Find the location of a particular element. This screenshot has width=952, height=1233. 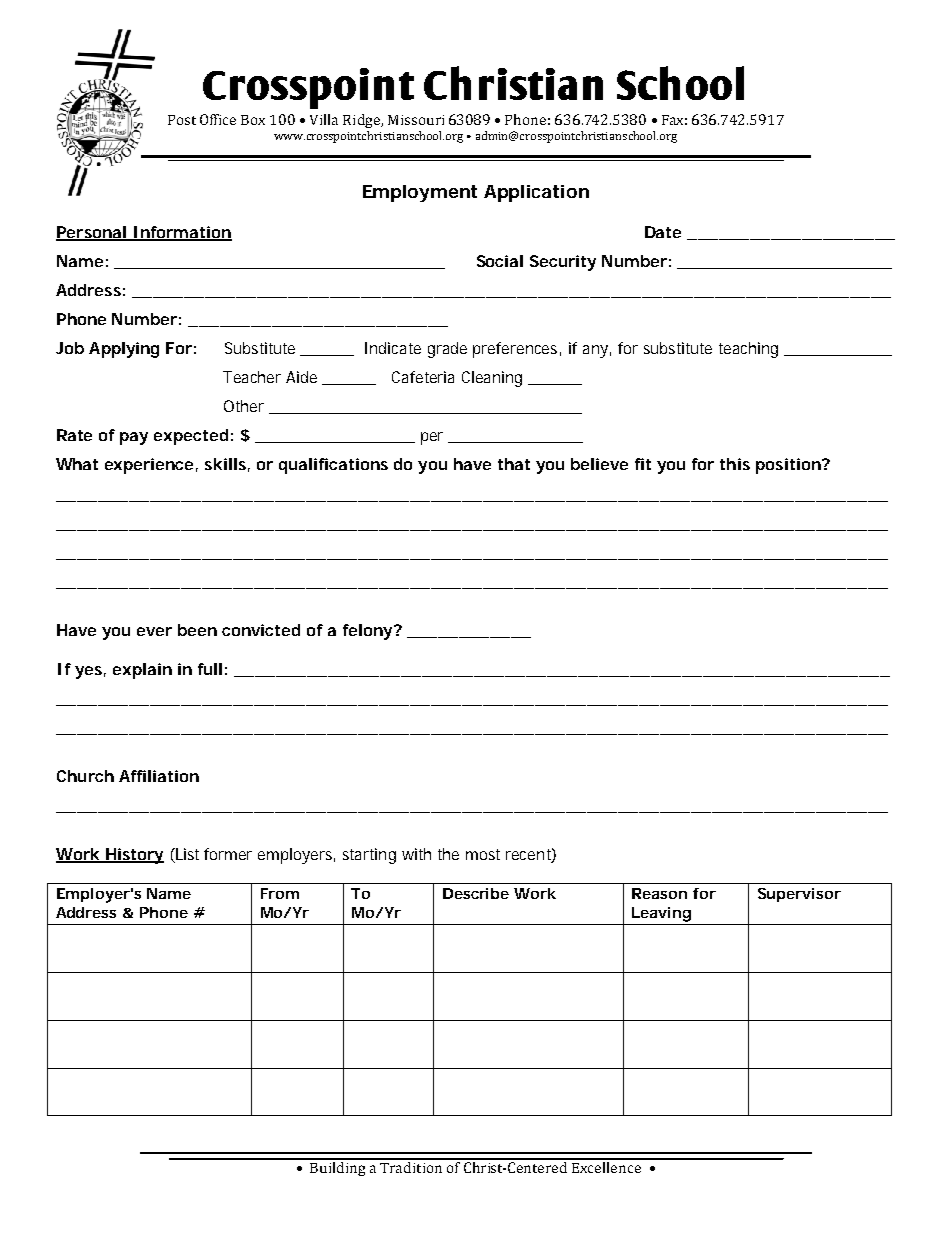

Date is located at coordinates (663, 232).
